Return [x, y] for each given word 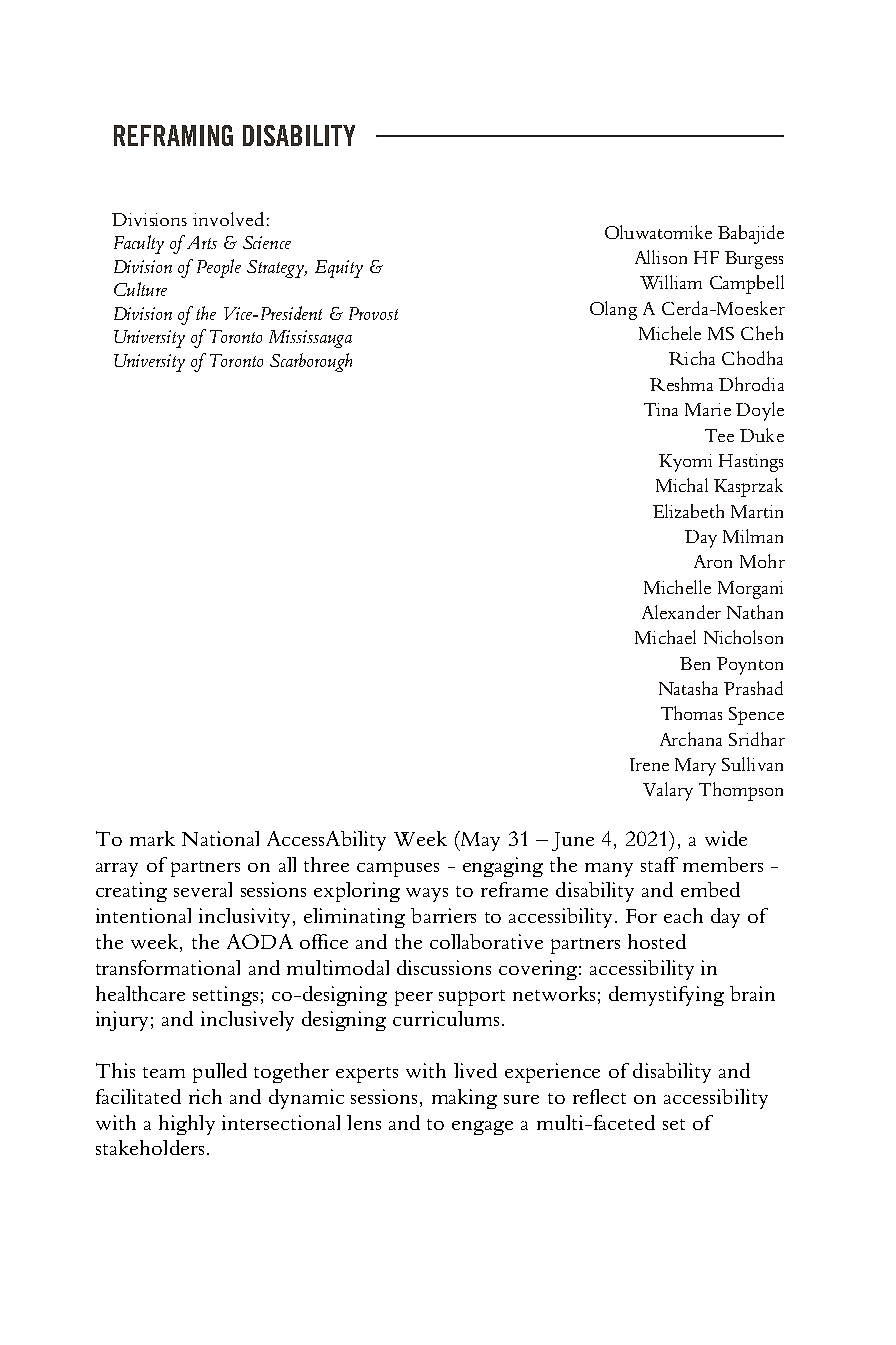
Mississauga [310, 339]
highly [187, 1125]
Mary [695, 767]
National [220, 838]
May [479, 841]
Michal [682, 485]
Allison [661, 257]
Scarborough [311, 362]
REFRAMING [173, 135]
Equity [339, 269]
